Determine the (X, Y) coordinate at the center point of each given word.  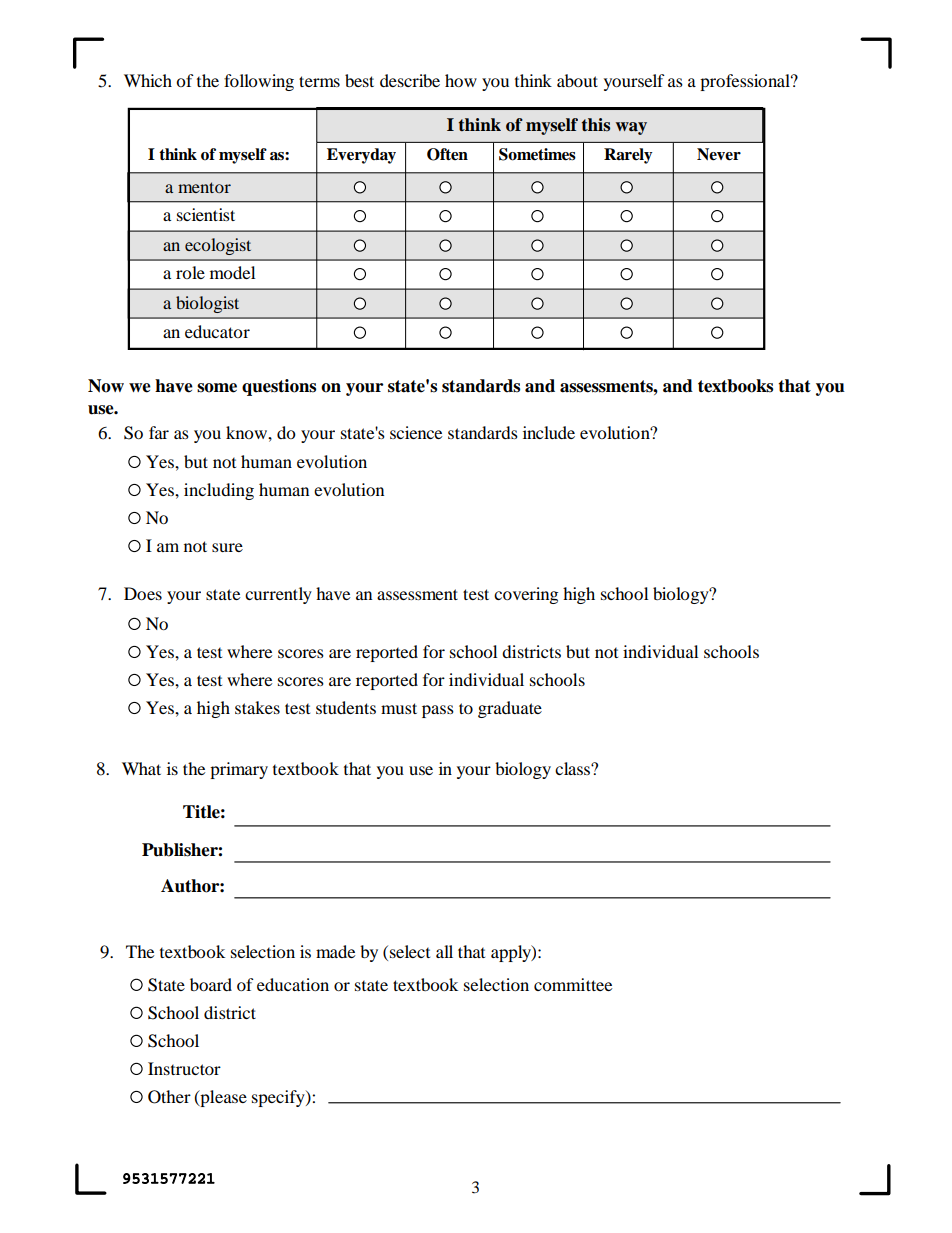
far (159, 432)
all (444, 951)
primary (239, 770)
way (631, 128)
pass (438, 711)
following (259, 82)
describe (410, 80)
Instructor (184, 1068)
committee (573, 984)
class (573, 768)
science (416, 432)
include (549, 432)
